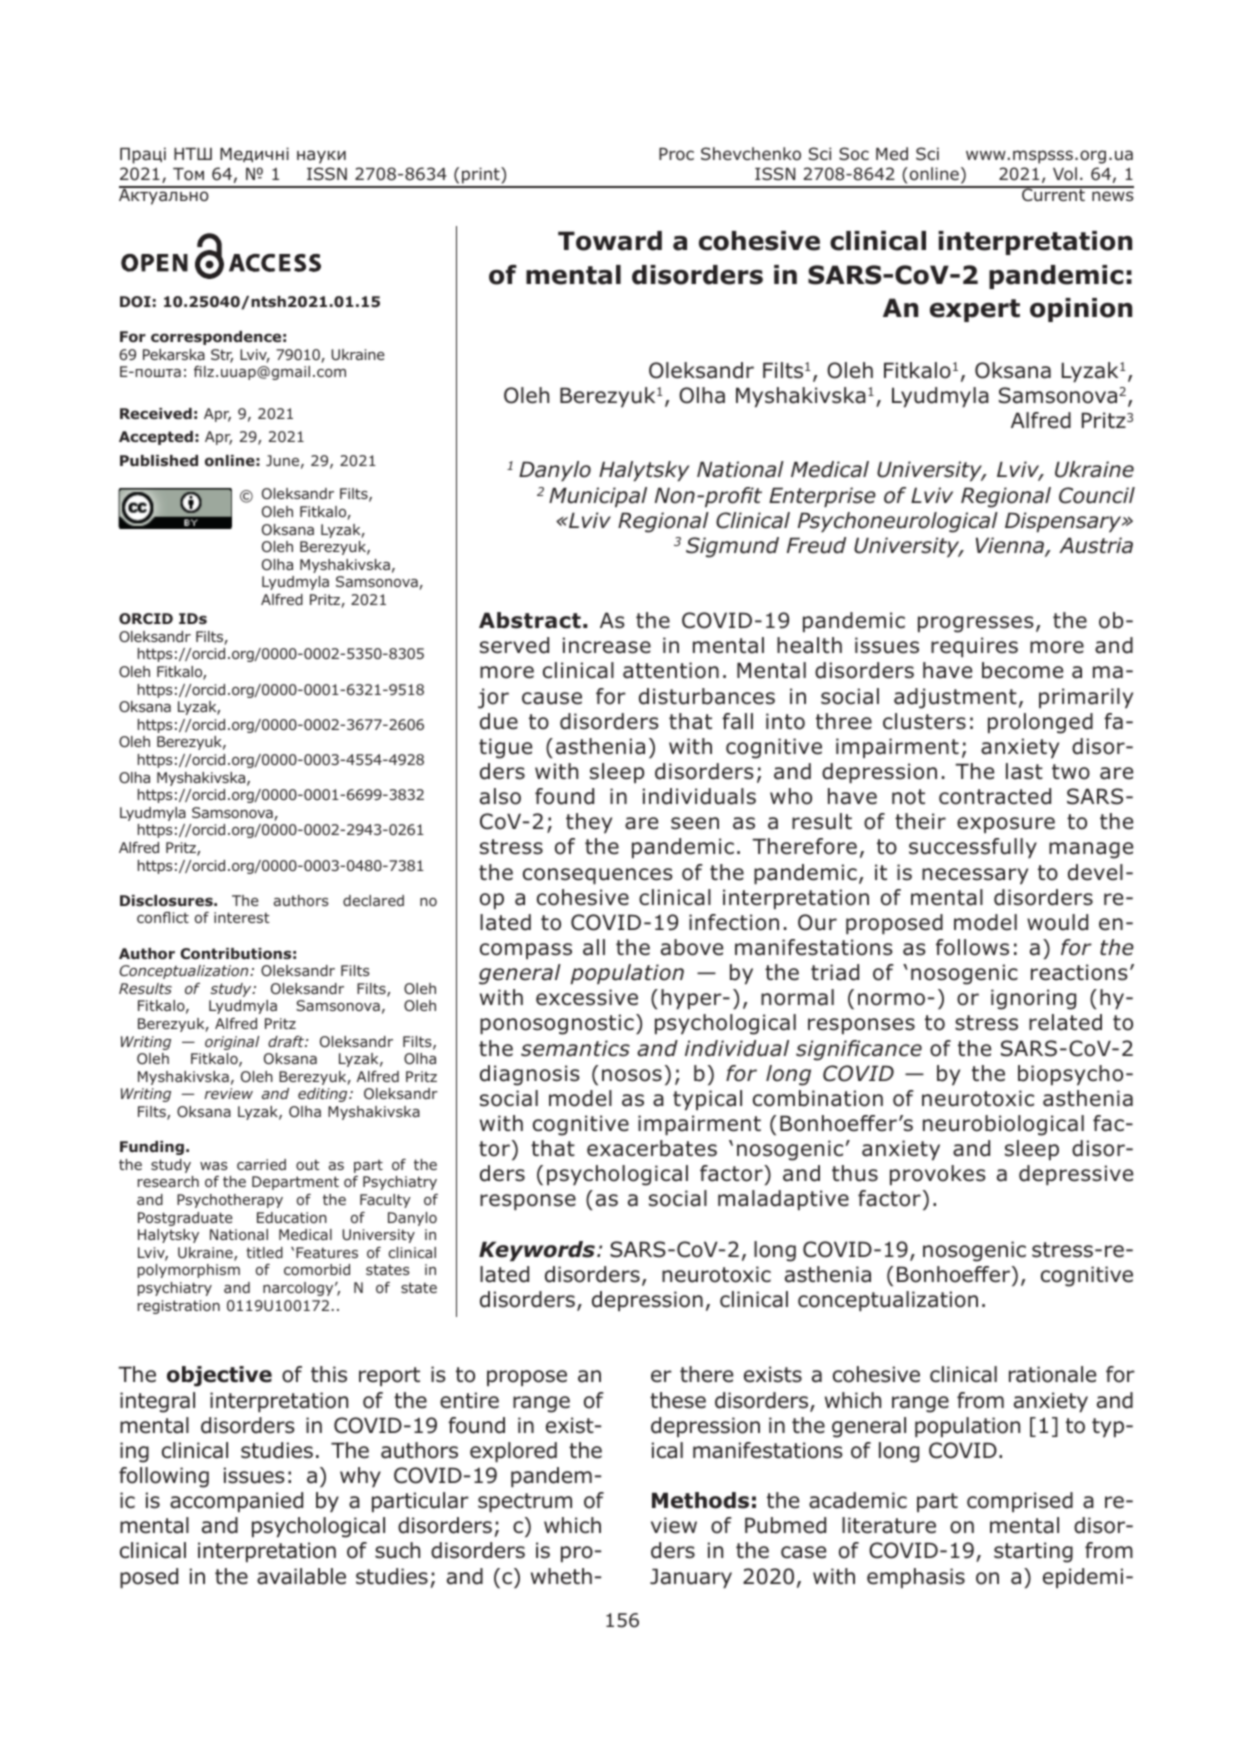 This document has height=1764, width=1247. I want to click on Current, so click(1053, 194).
